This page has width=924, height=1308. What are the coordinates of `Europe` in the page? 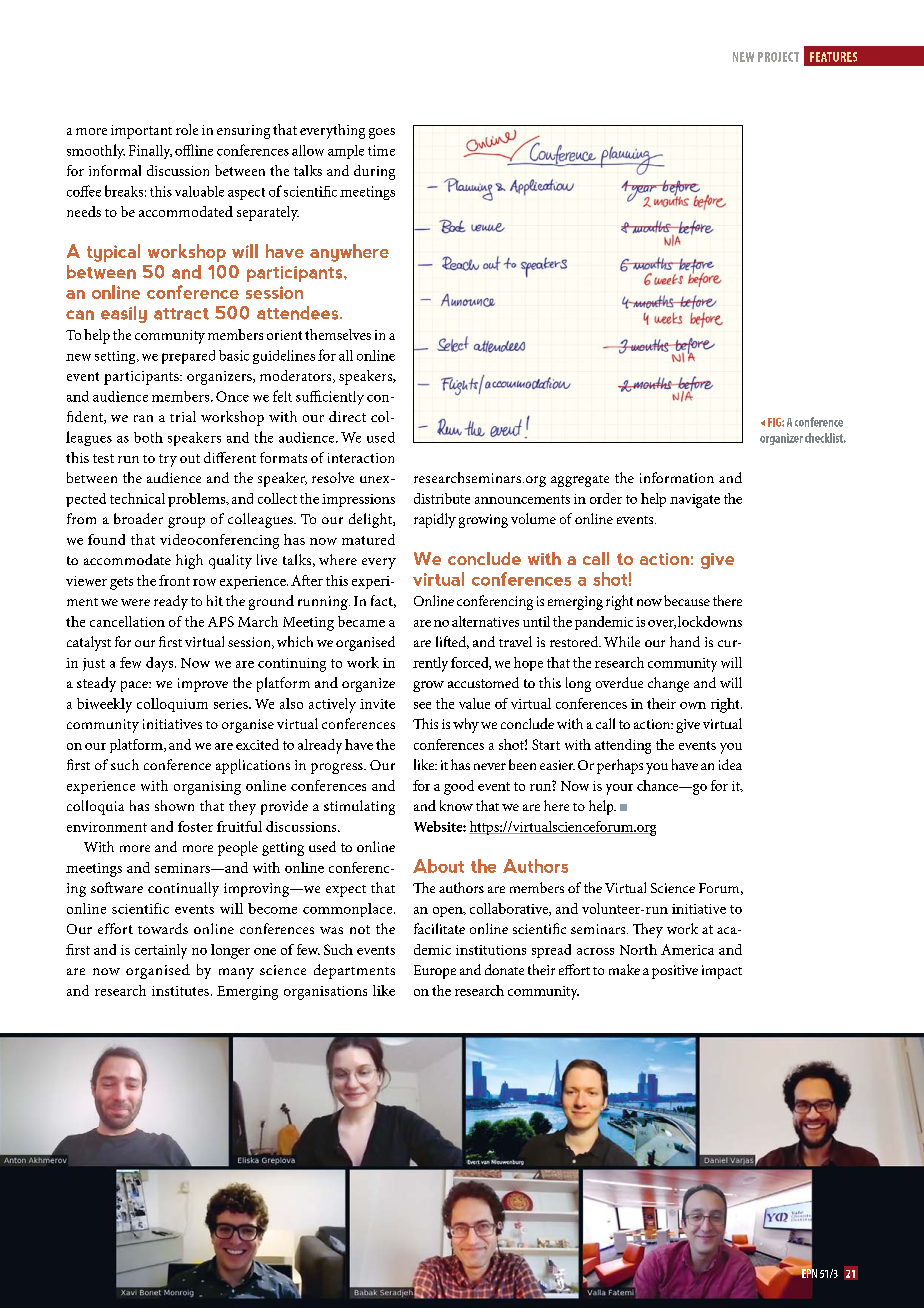 It's located at (435, 972).
